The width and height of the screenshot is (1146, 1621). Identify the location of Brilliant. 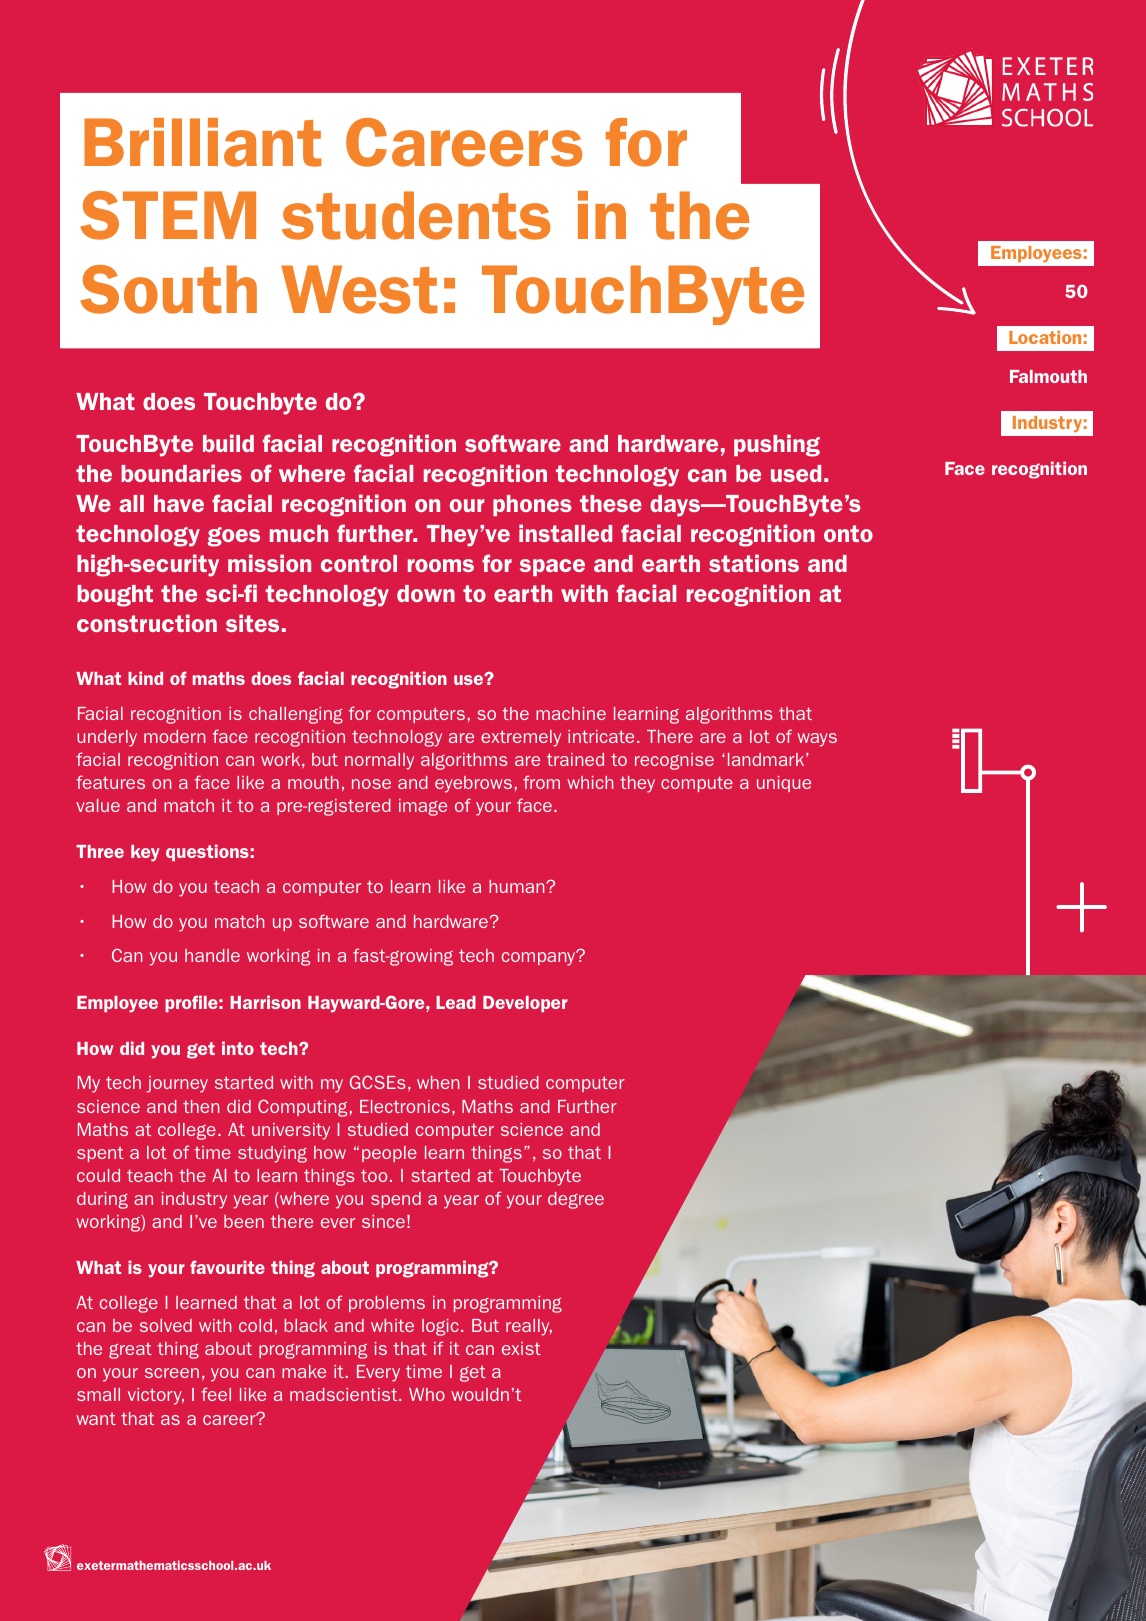
(202, 142).
